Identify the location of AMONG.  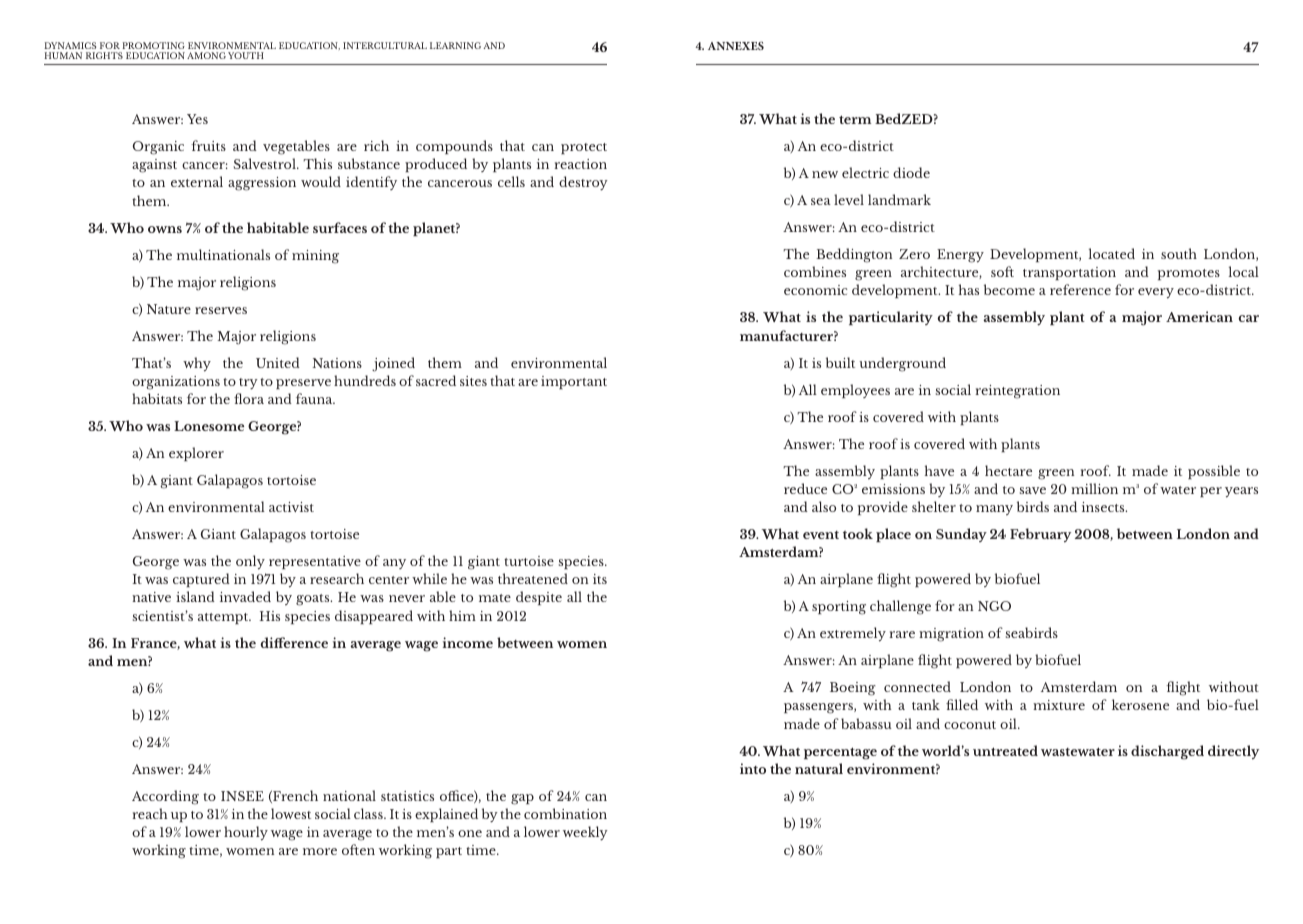
(206, 55).
